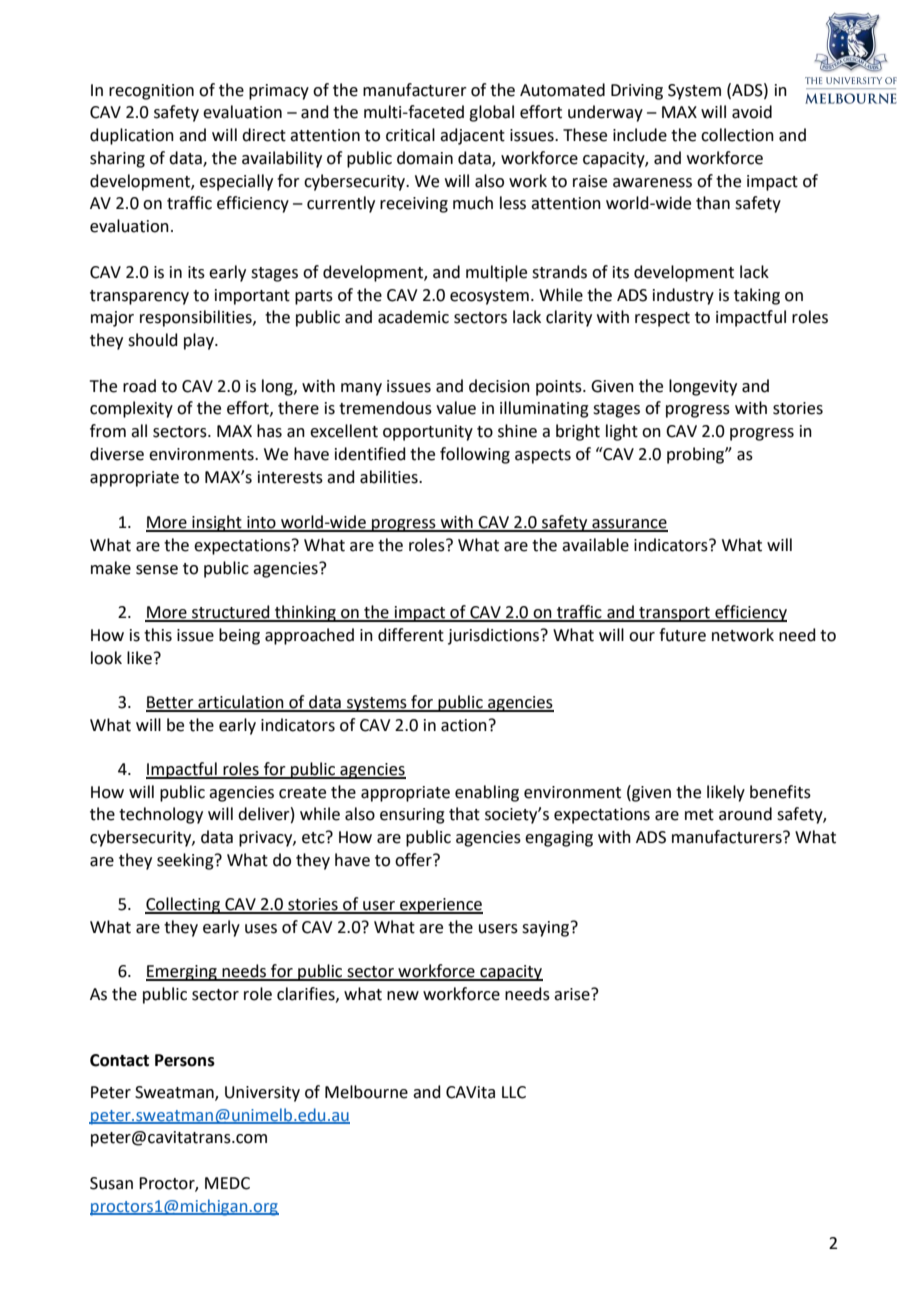 The height and width of the page is (1309, 924). Describe the element at coordinates (227, 1183) in the page. I see `MEDC` at that location.
